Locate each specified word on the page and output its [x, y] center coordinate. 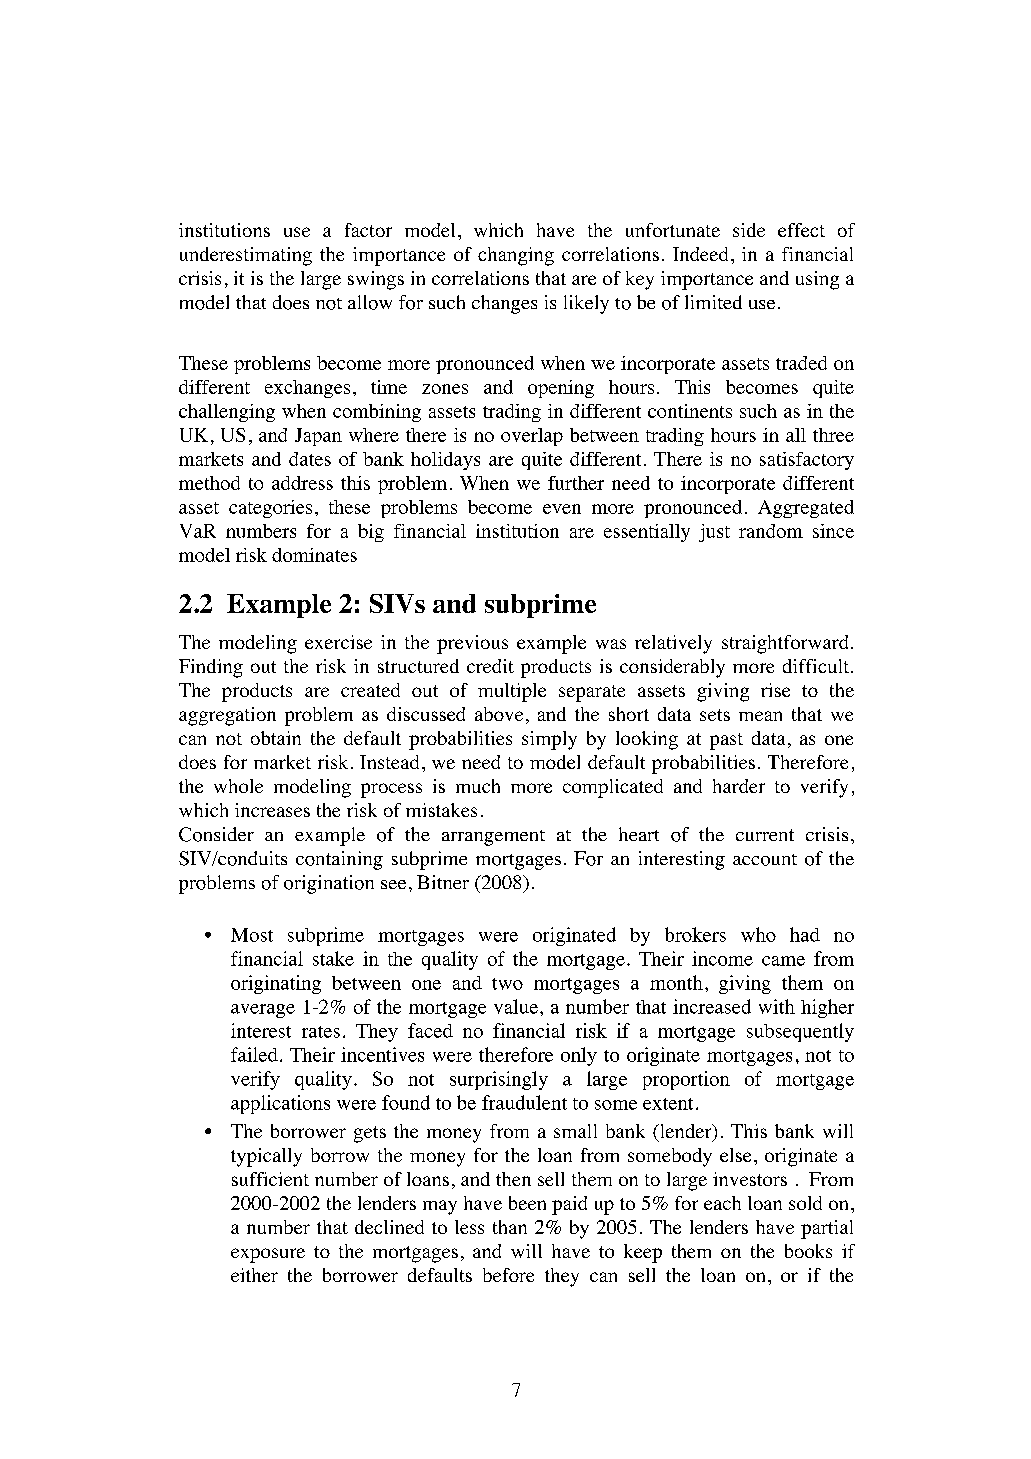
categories [270, 509]
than [510, 1227]
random [771, 531]
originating [276, 984]
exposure [268, 1255]
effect [801, 230]
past [726, 741]
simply [549, 740]
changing [516, 256]
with [777, 1006]
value [516, 1006]
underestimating [246, 256]
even [562, 509]
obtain [276, 738]
